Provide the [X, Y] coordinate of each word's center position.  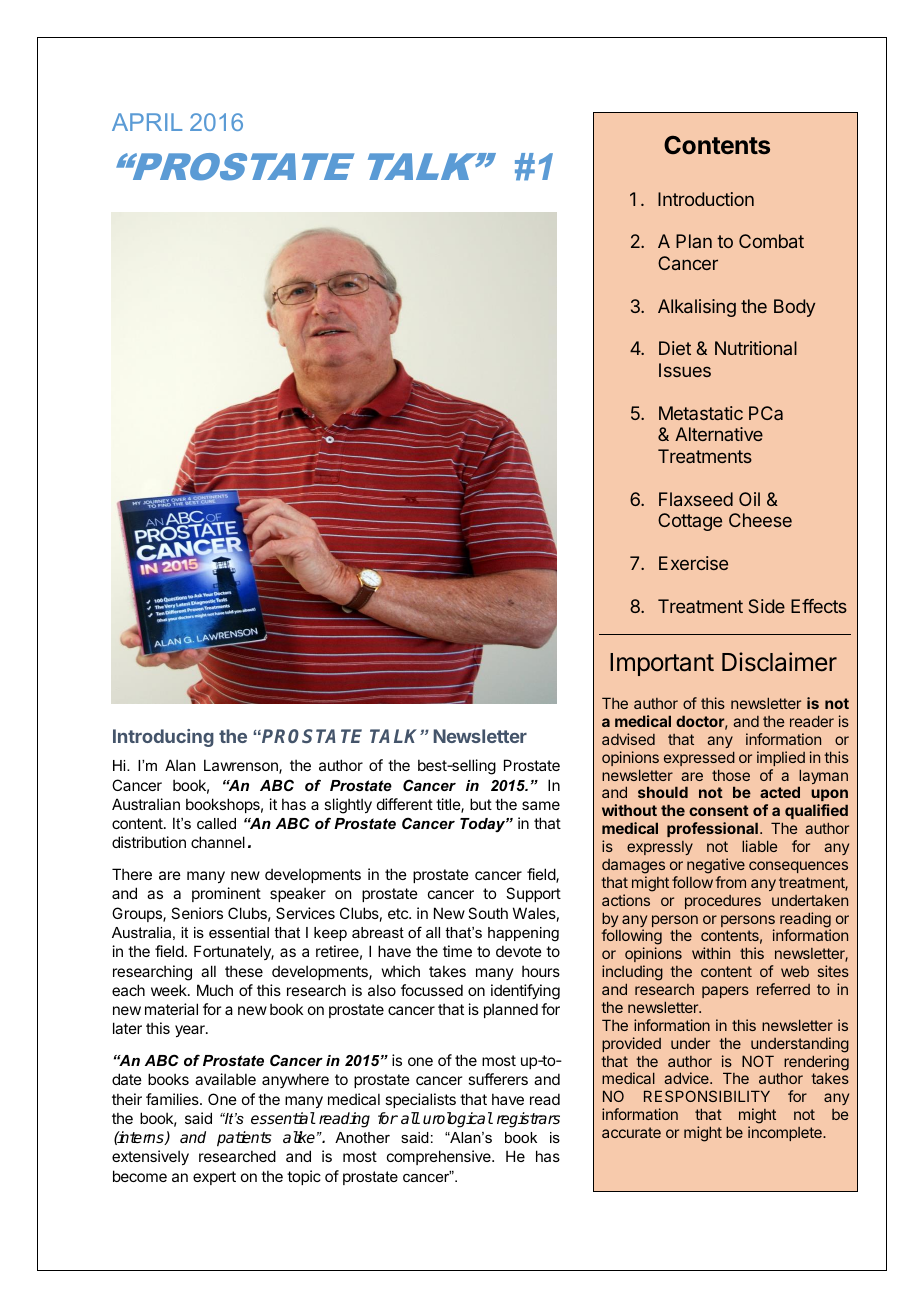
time [457, 951]
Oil [749, 499]
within [711, 953]
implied [781, 758]
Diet [675, 348]
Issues [685, 370]
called [216, 823]
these [244, 971]
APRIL [147, 122]
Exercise [693, 563]
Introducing [163, 738]
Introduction [706, 199]
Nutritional [756, 348]
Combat [771, 241]
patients [244, 1139]
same [541, 805]
